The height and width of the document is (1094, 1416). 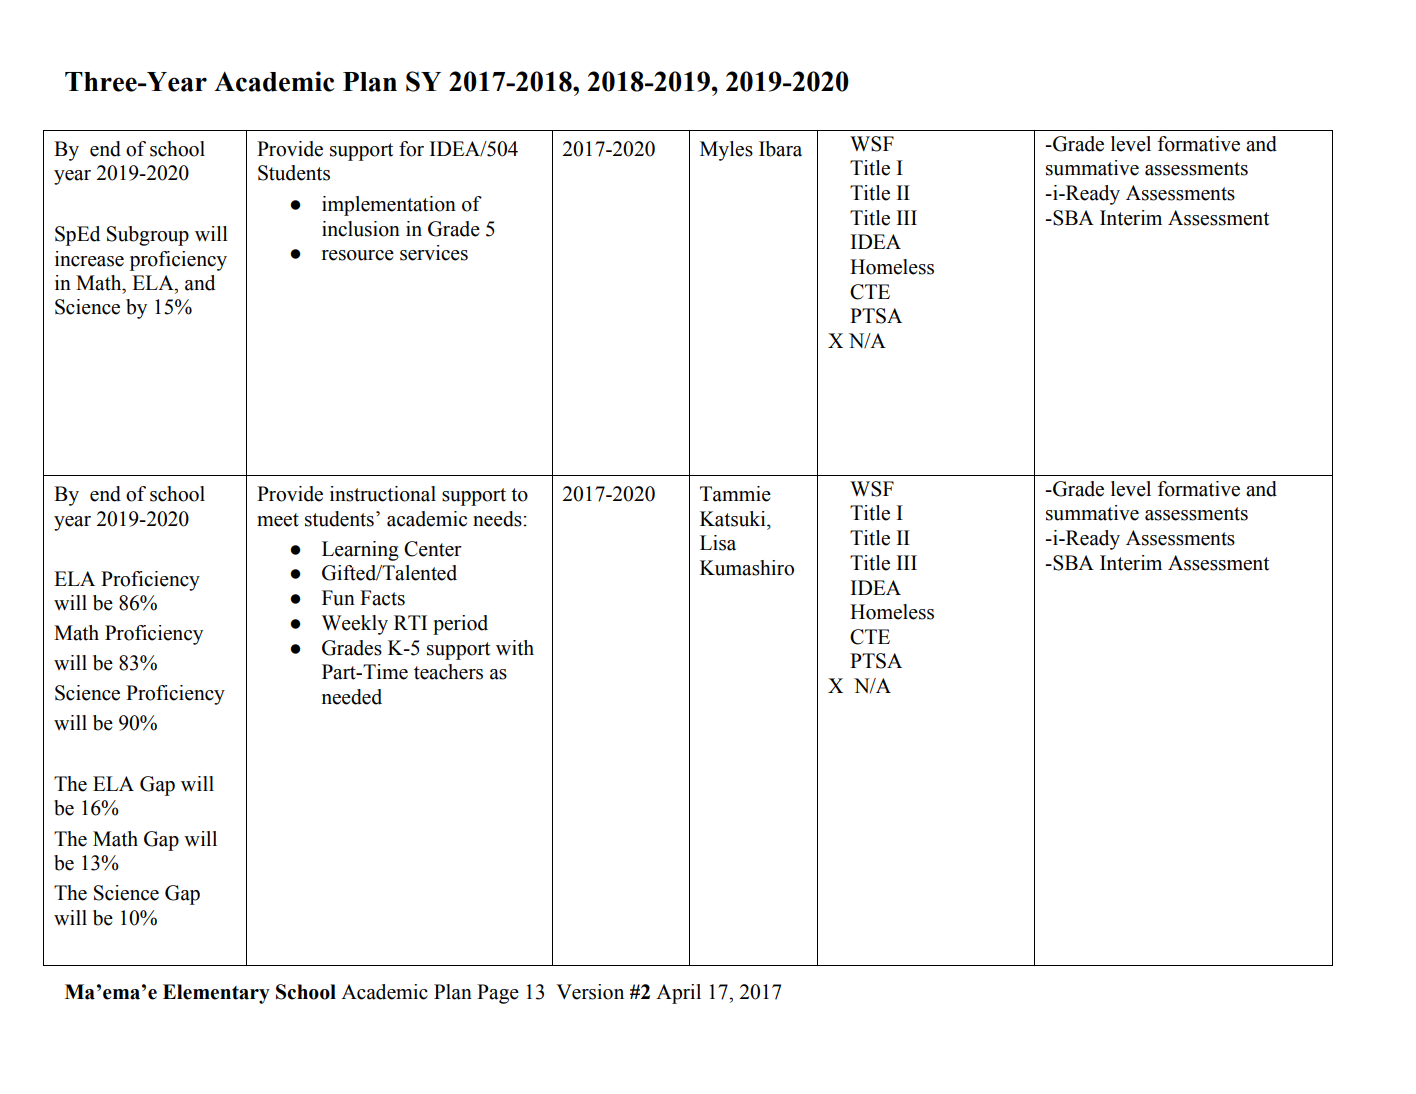 What do you see at coordinates (726, 151) in the document?
I see `Myles` at bounding box center [726, 151].
